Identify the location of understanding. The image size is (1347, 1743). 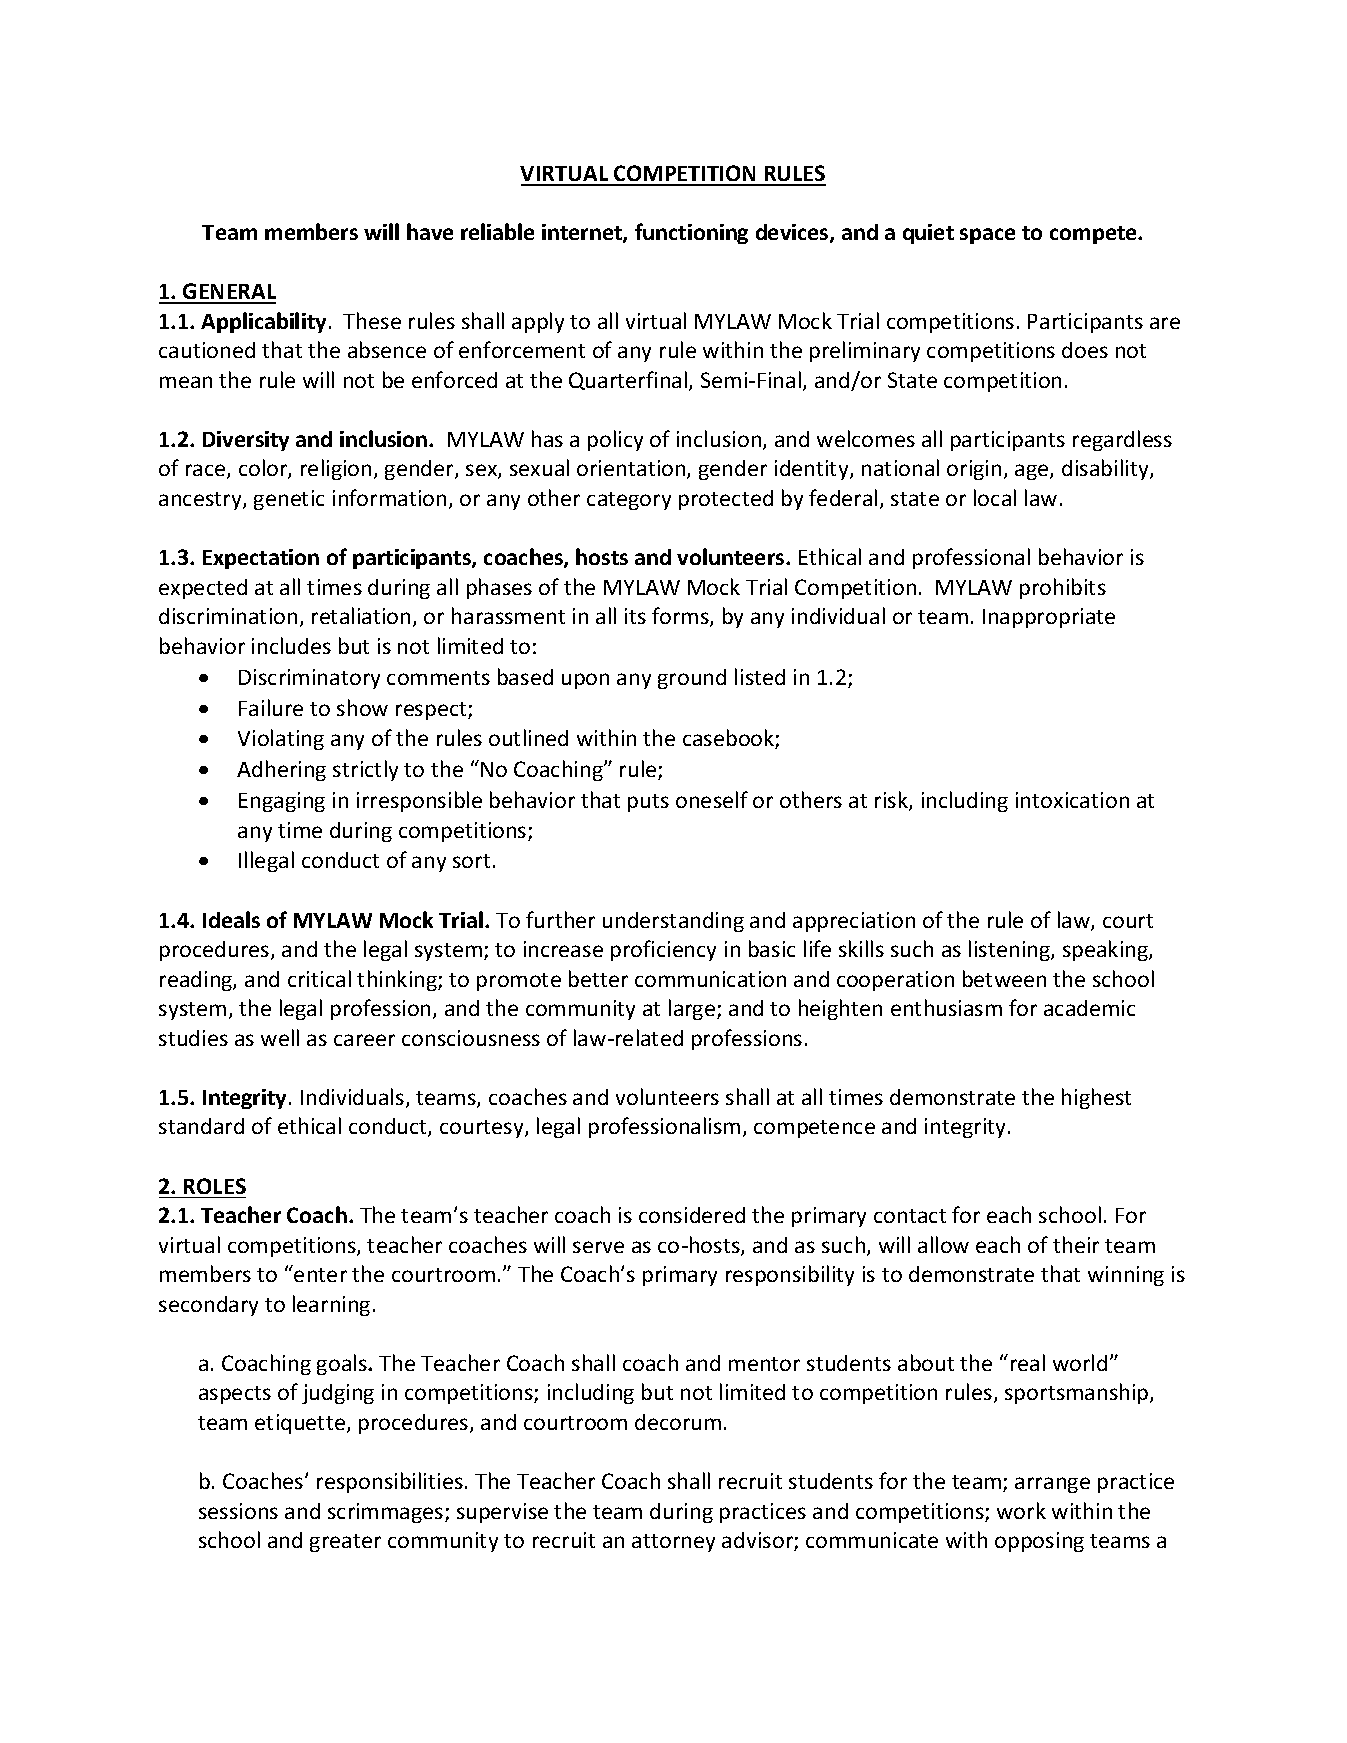
(673, 922).
